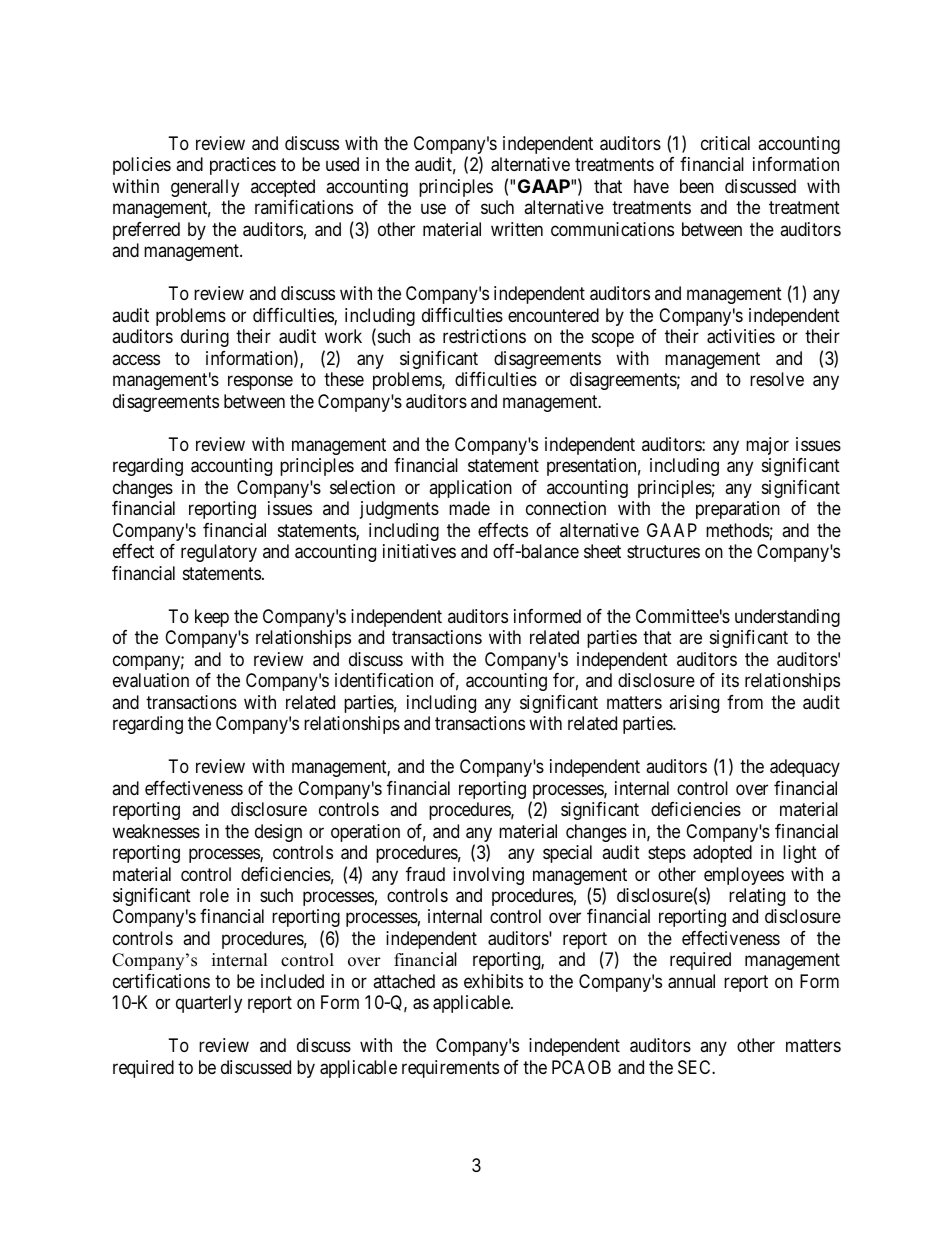 Image resolution: width=952 pixels, height=1233 pixels. Describe the element at coordinates (156, 831) in the document. I see `weaknesses` at that location.
